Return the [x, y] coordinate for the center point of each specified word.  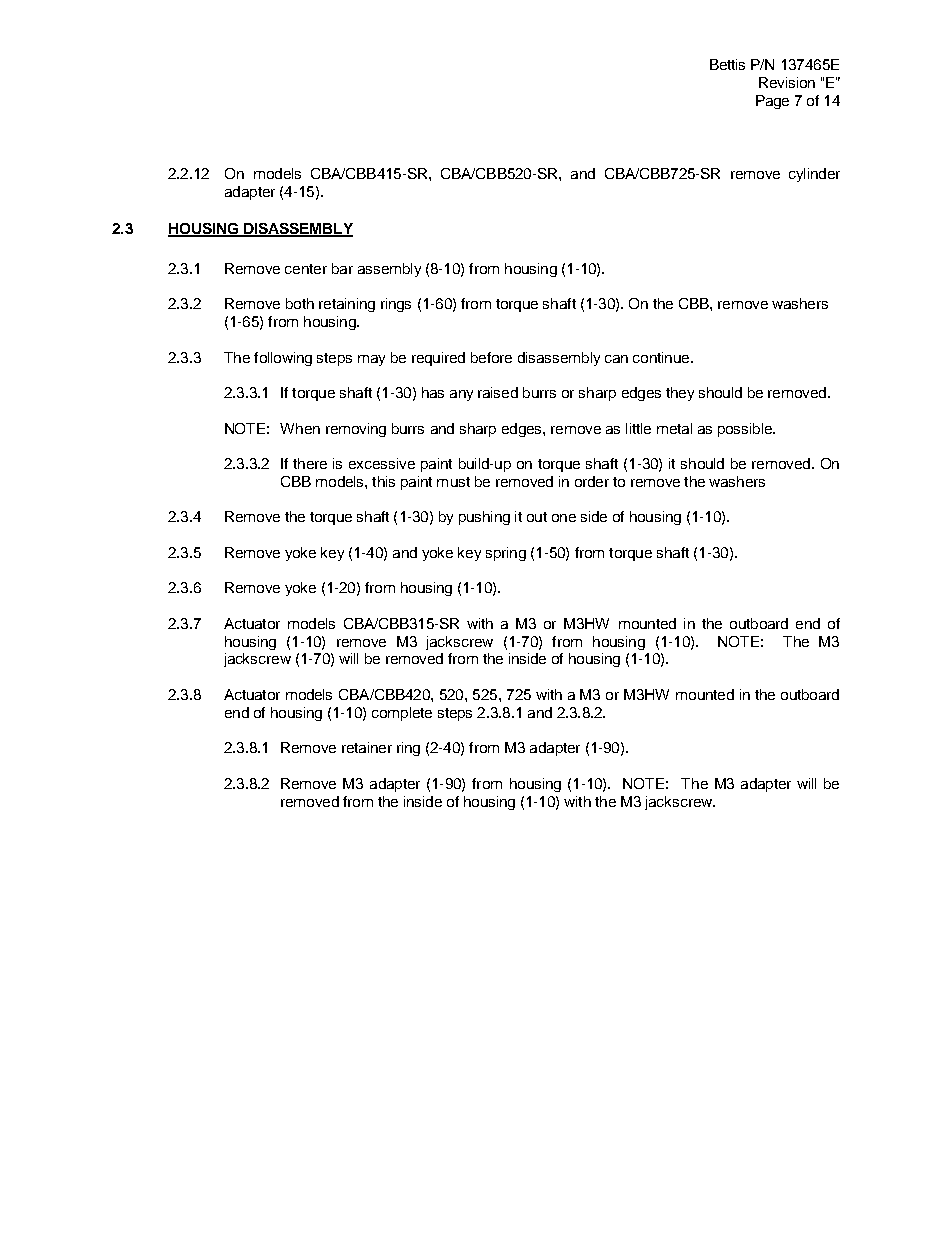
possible [746, 430]
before [491, 357]
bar [342, 268]
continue [662, 357]
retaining [347, 305]
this [383, 481]
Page [772, 102]
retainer [367, 747]
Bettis [727, 64]
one [564, 518]
